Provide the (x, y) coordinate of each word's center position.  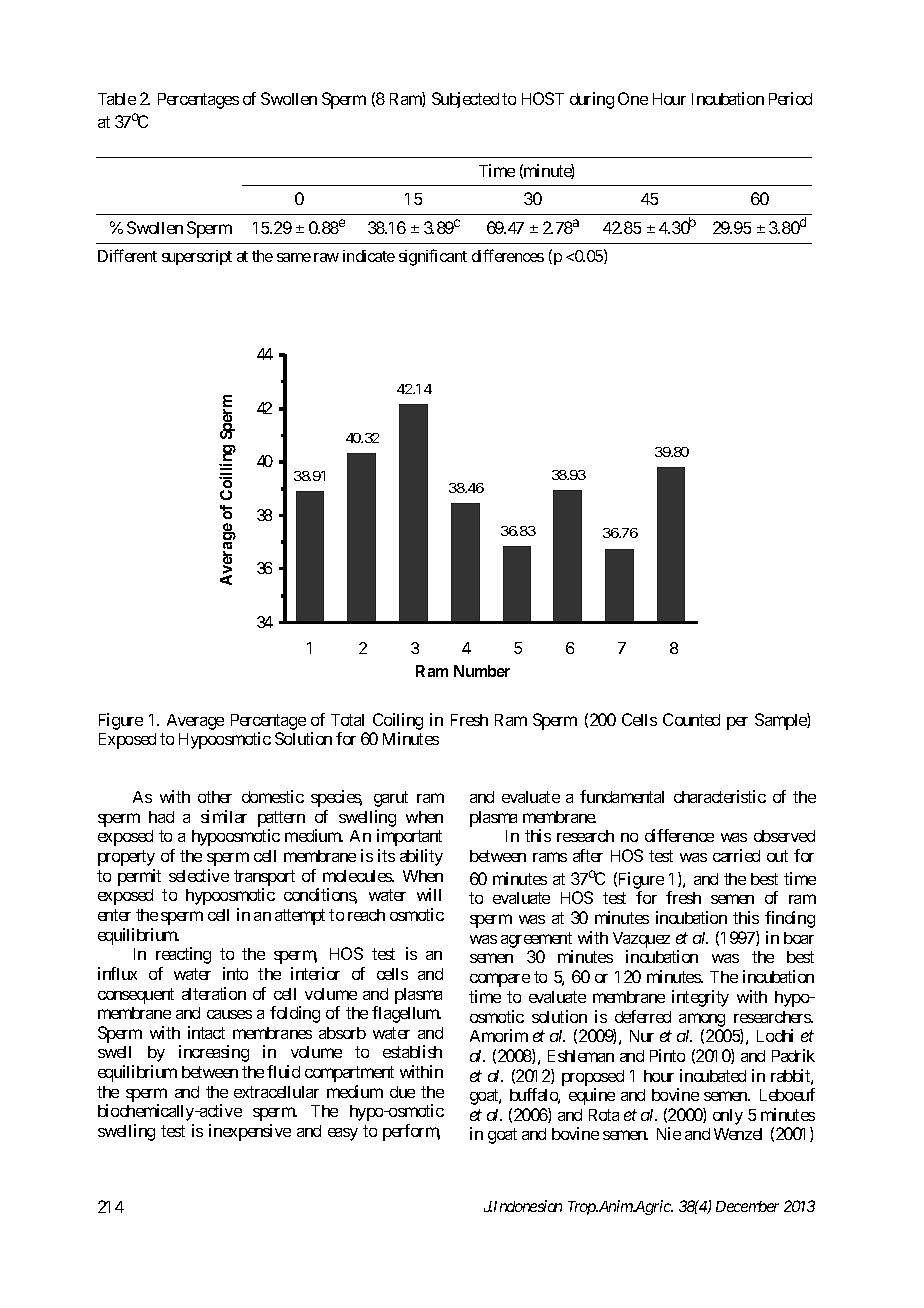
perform (411, 1132)
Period (790, 98)
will (429, 894)
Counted (691, 719)
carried (736, 855)
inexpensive (250, 1132)
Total (347, 720)
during (592, 100)
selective (199, 875)
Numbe (479, 671)
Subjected (465, 100)
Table (117, 99)
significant (433, 257)
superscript (197, 257)
